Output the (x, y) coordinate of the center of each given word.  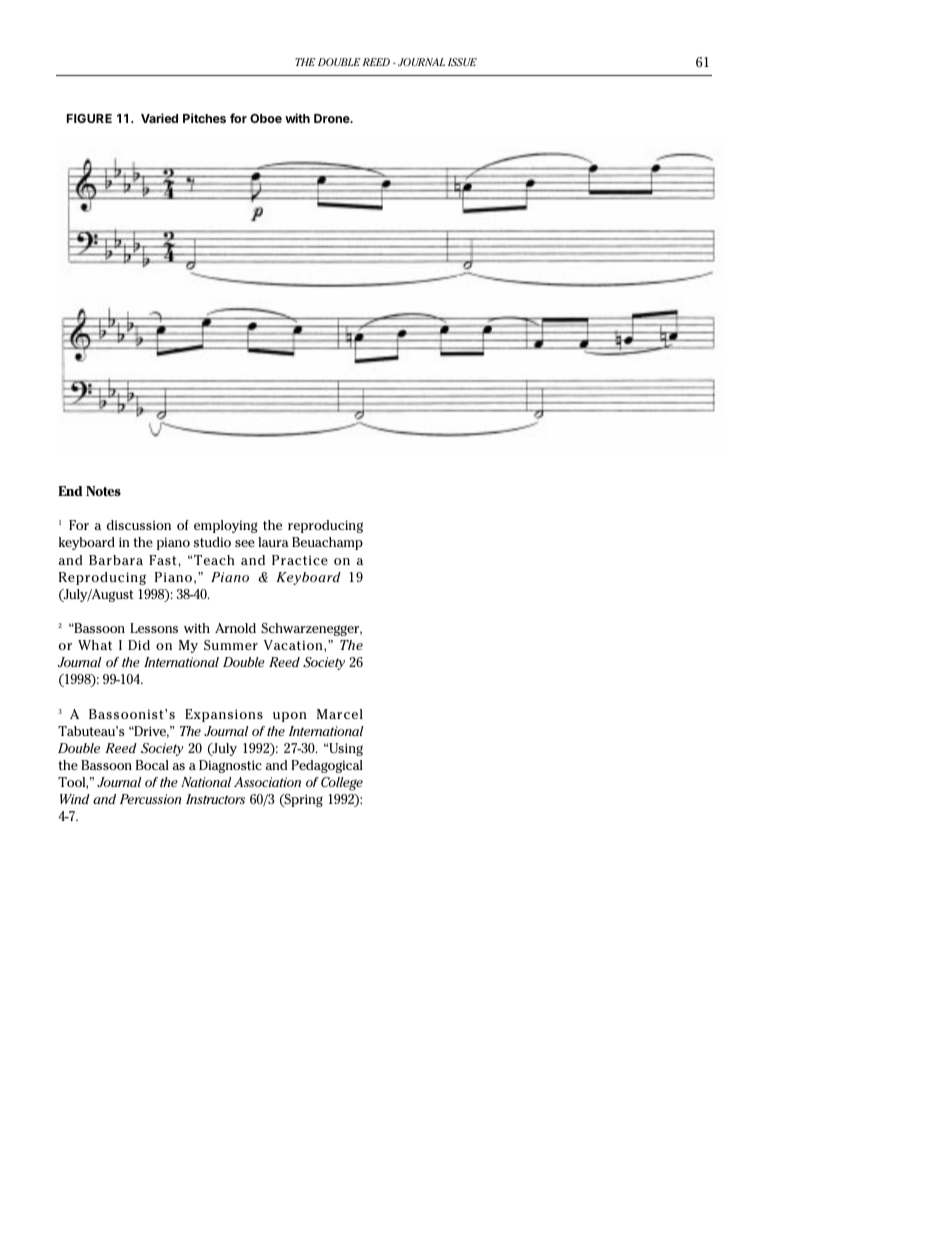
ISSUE (462, 62)
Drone (333, 118)
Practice (300, 560)
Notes (103, 491)
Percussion (150, 799)
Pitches (204, 118)
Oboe (266, 118)
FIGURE (89, 118)
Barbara (116, 560)
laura (273, 542)
